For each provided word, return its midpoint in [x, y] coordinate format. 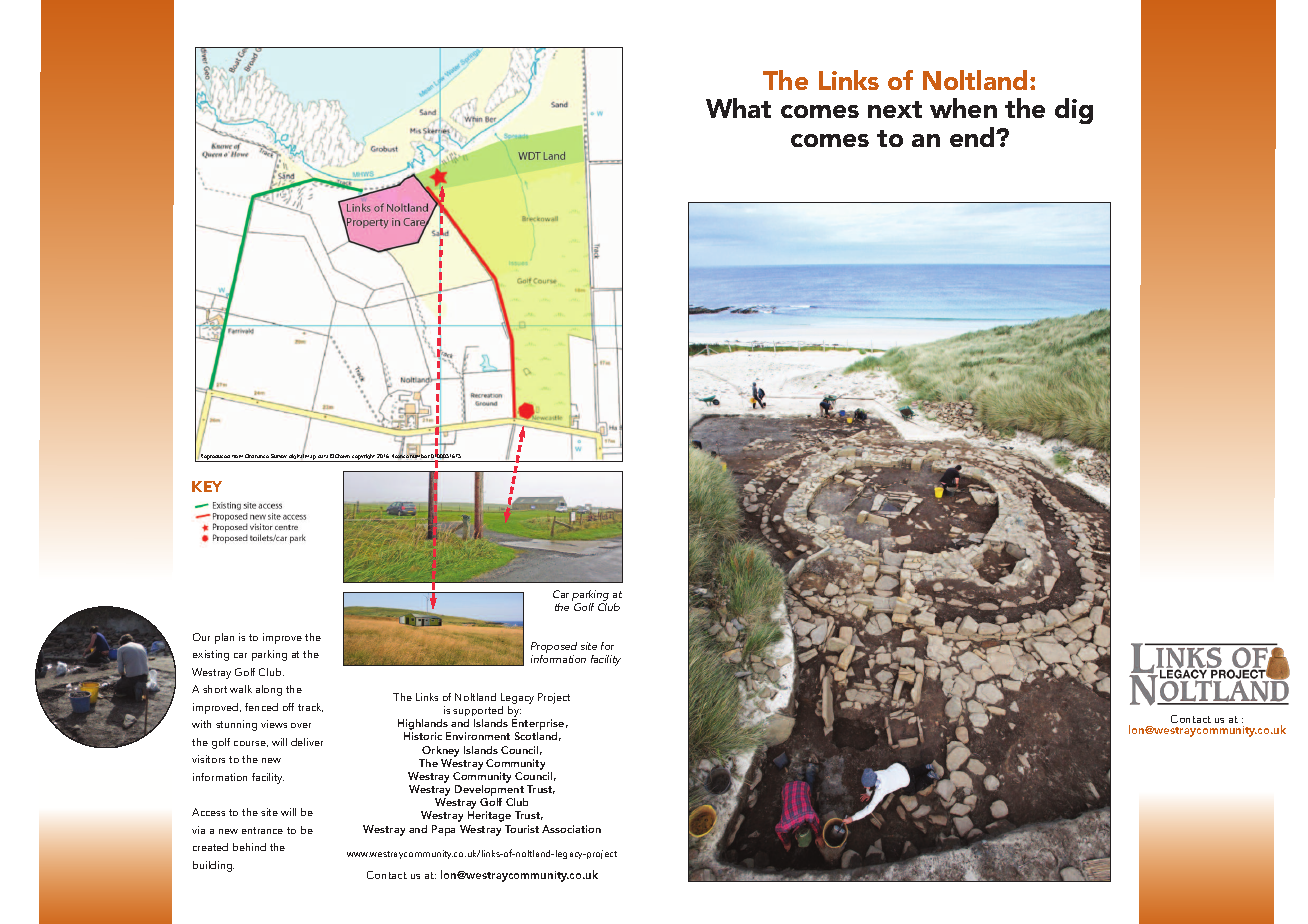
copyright [364, 458]
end [973, 137]
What [738, 108]
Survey [279, 458]
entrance [262, 830]
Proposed [554, 649]
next [895, 109]
